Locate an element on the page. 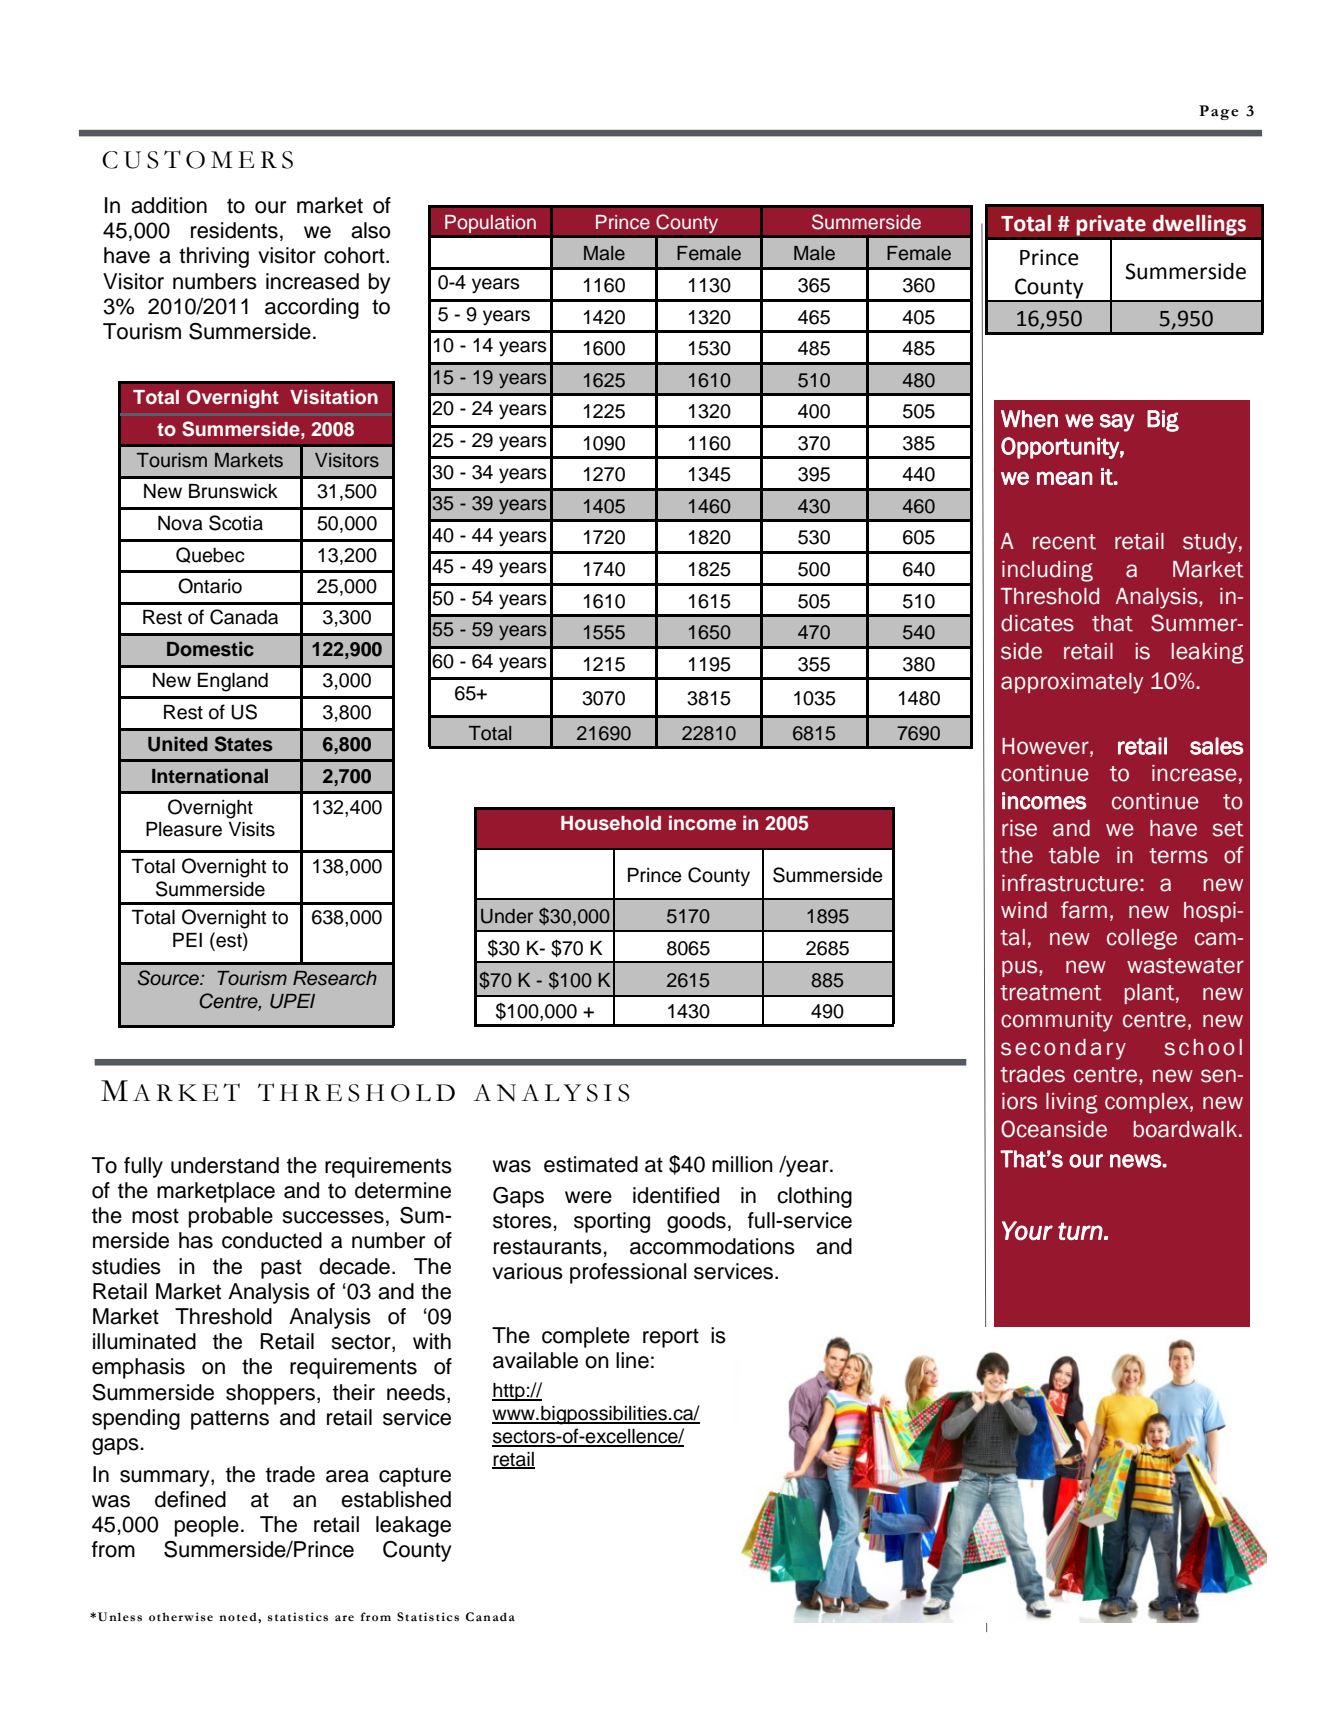 The image size is (1341, 1736). When is located at coordinates (1029, 419).
